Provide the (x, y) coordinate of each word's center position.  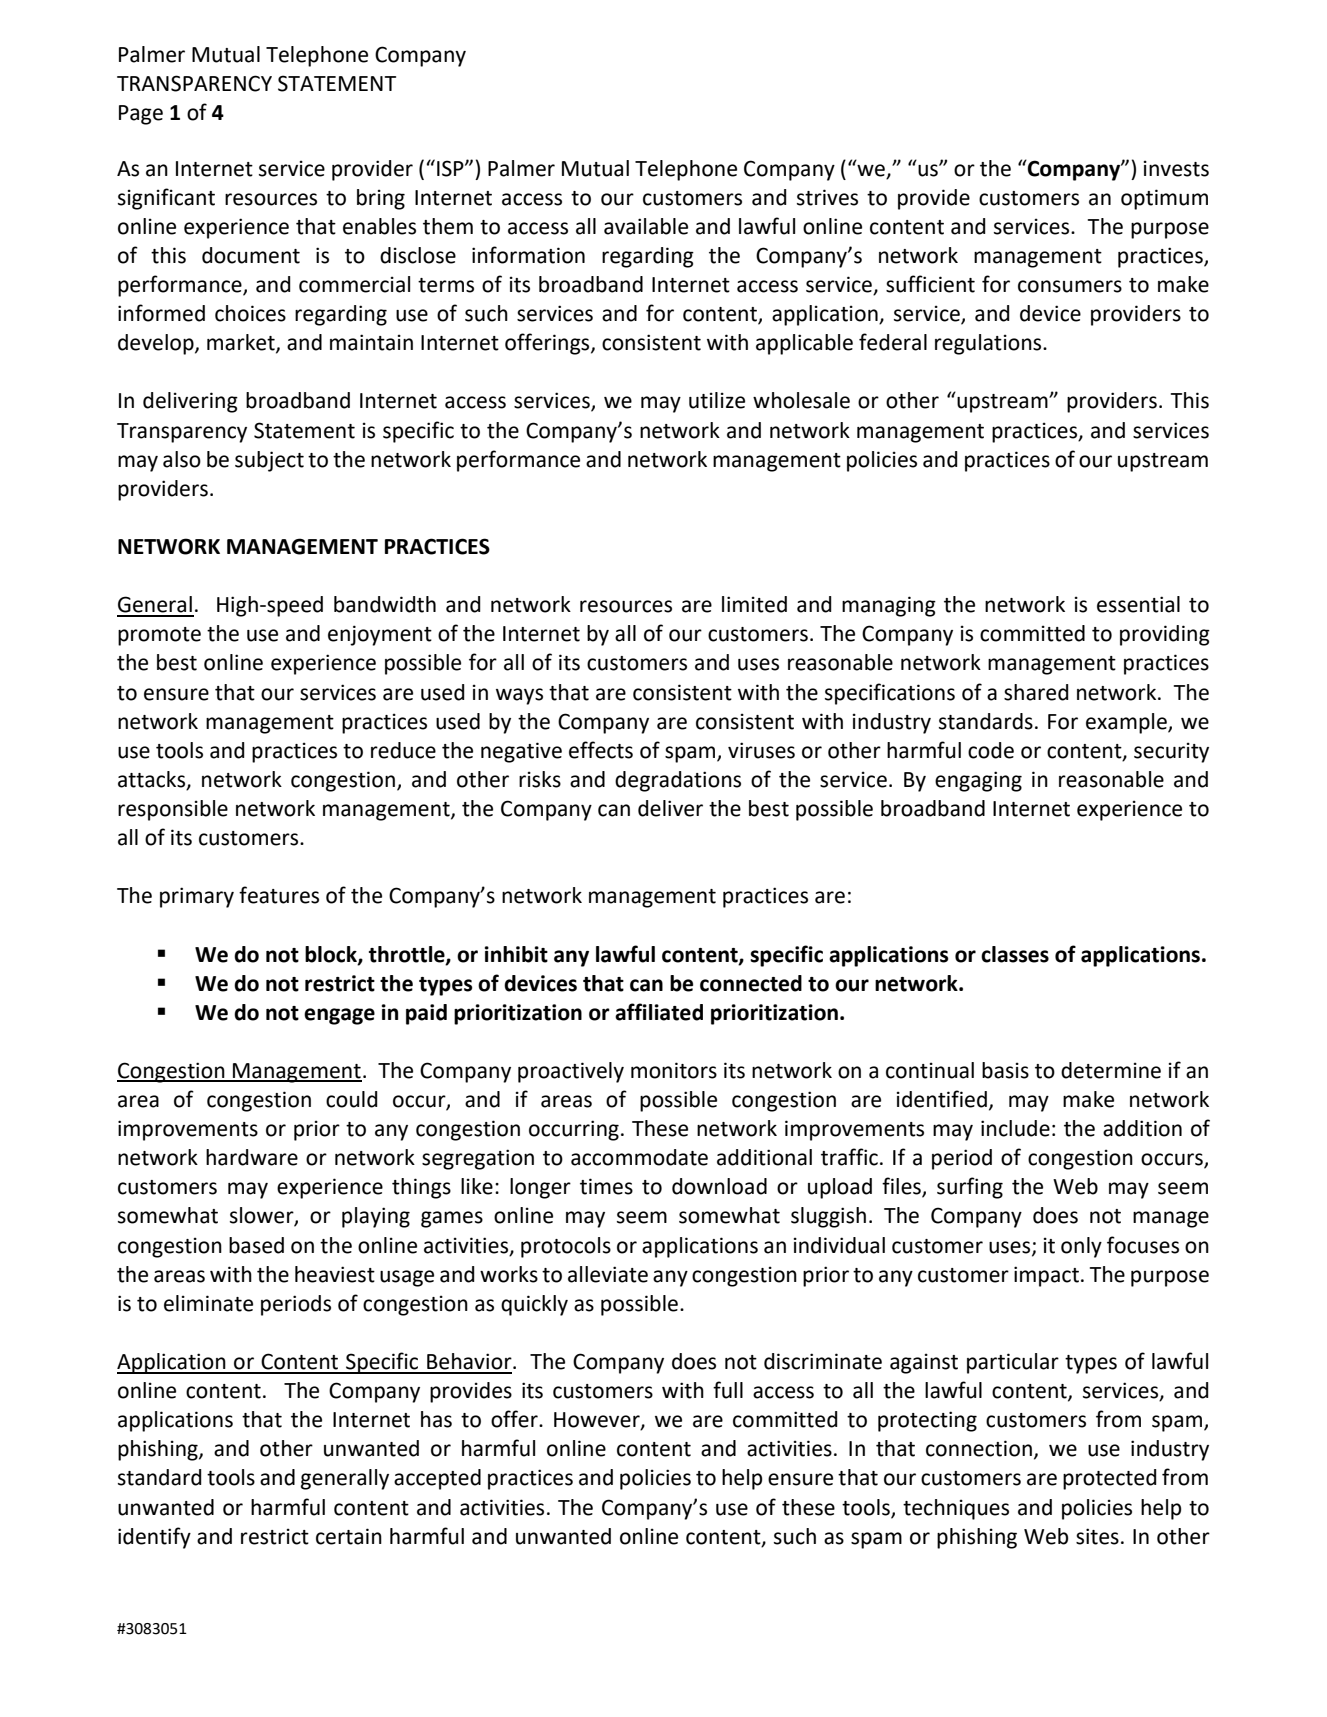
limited (754, 604)
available (646, 226)
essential (1138, 604)
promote (159, 636)
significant (166, 199)
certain (349, 1536)
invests (1176, 168)
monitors (674, 1070)
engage (339, 1016)
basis (1005, 1070)
